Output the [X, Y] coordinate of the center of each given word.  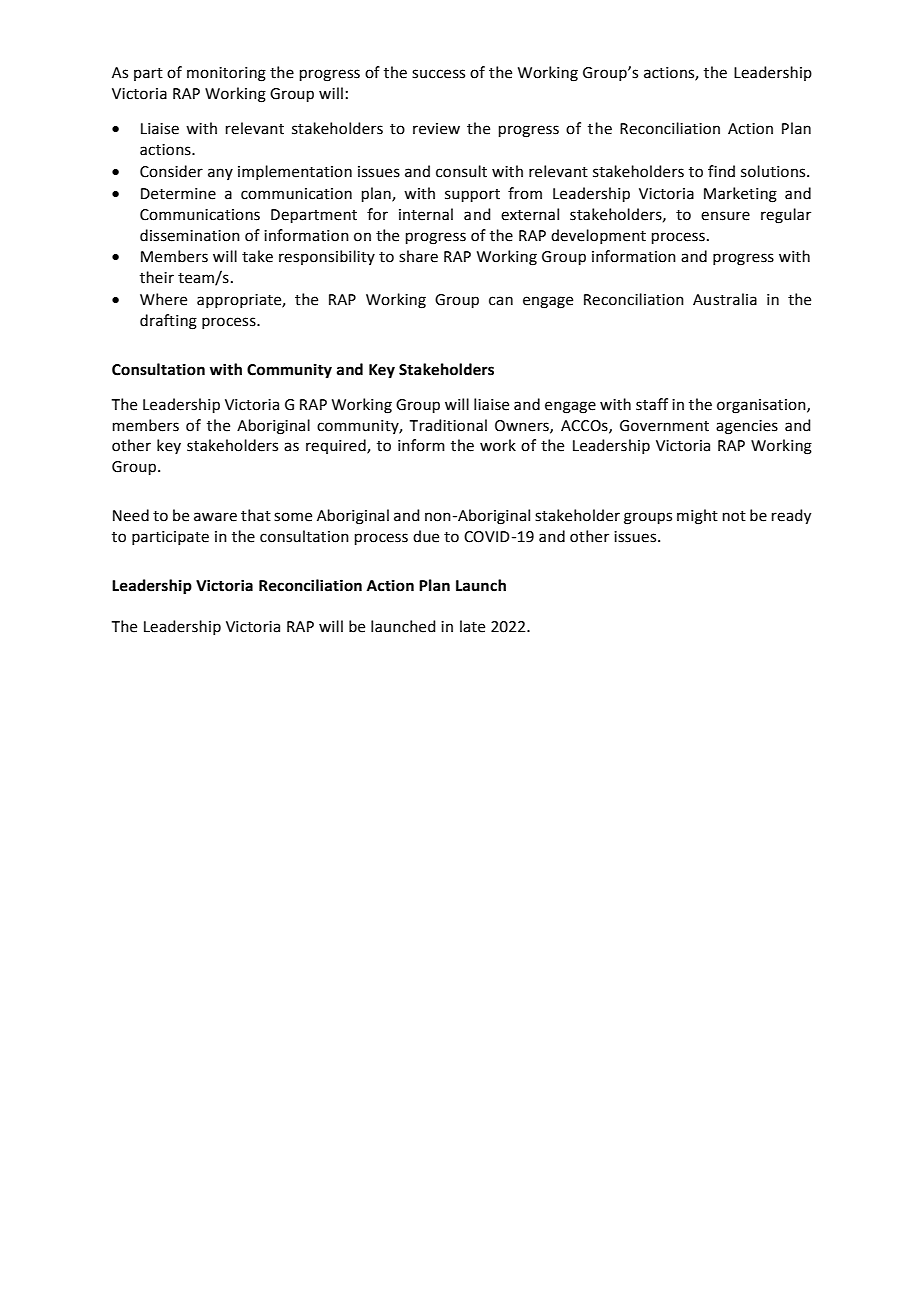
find [721, 171]
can [501, 301]
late [472, 626]
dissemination [190, 235]
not [734, 516]
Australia [725, 299]
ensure [725, 216]
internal [426, 214]
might [697, 517]
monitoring [226, 74]
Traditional [448, 425]
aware [215, 517]
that [256, 515]
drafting [168, 322]
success [438, 74]
